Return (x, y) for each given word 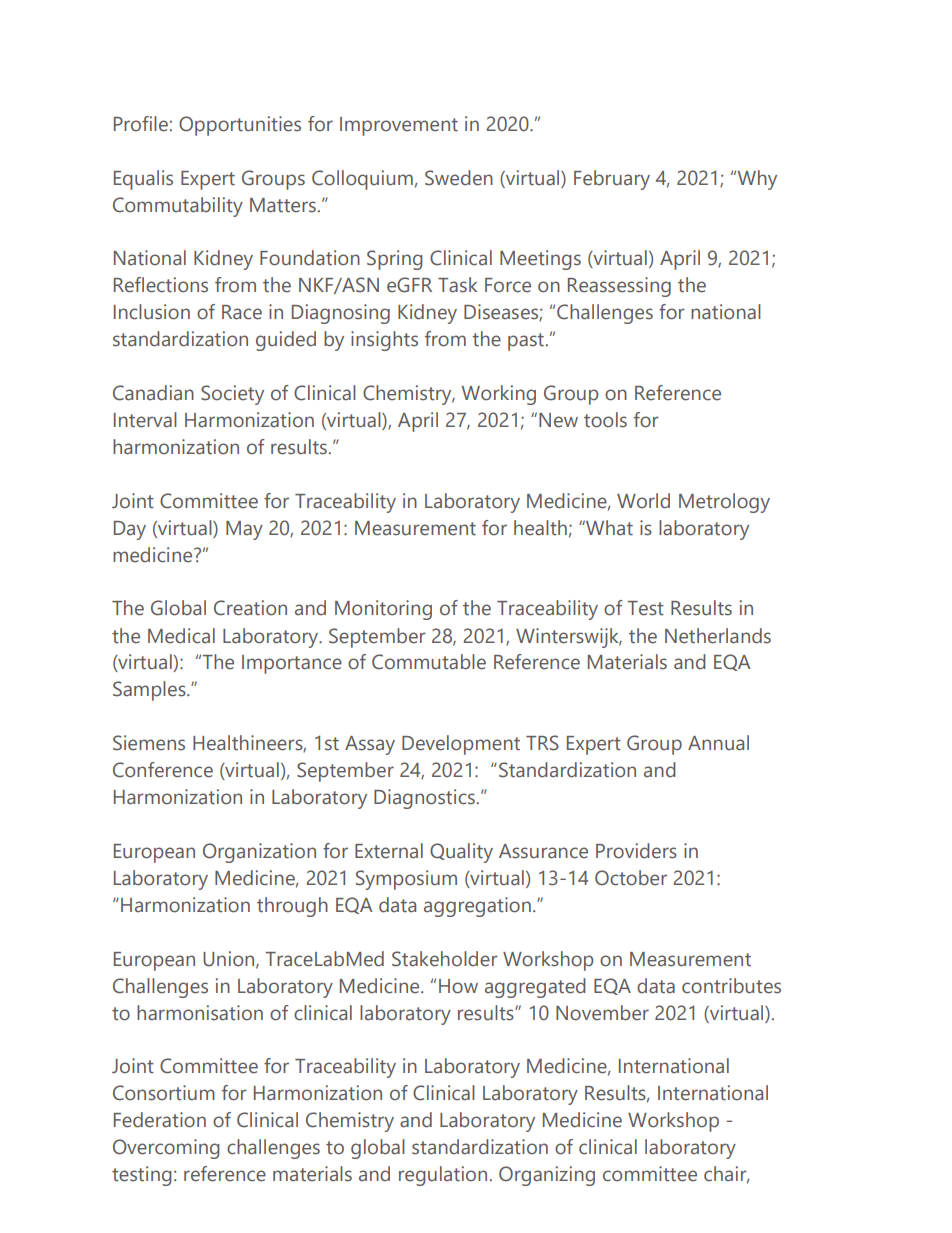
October (631, 878)
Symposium (406, 880)
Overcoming (166, 1149)
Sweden (459, 178)
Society (232, 395)
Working (499, 395)
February (612, 180)
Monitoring (383, 610)
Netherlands (718, 636)
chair (726, 1175)
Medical (181, 636)
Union (230, 960)
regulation (443, 1176)
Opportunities (240, 126)
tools (605, 420)
